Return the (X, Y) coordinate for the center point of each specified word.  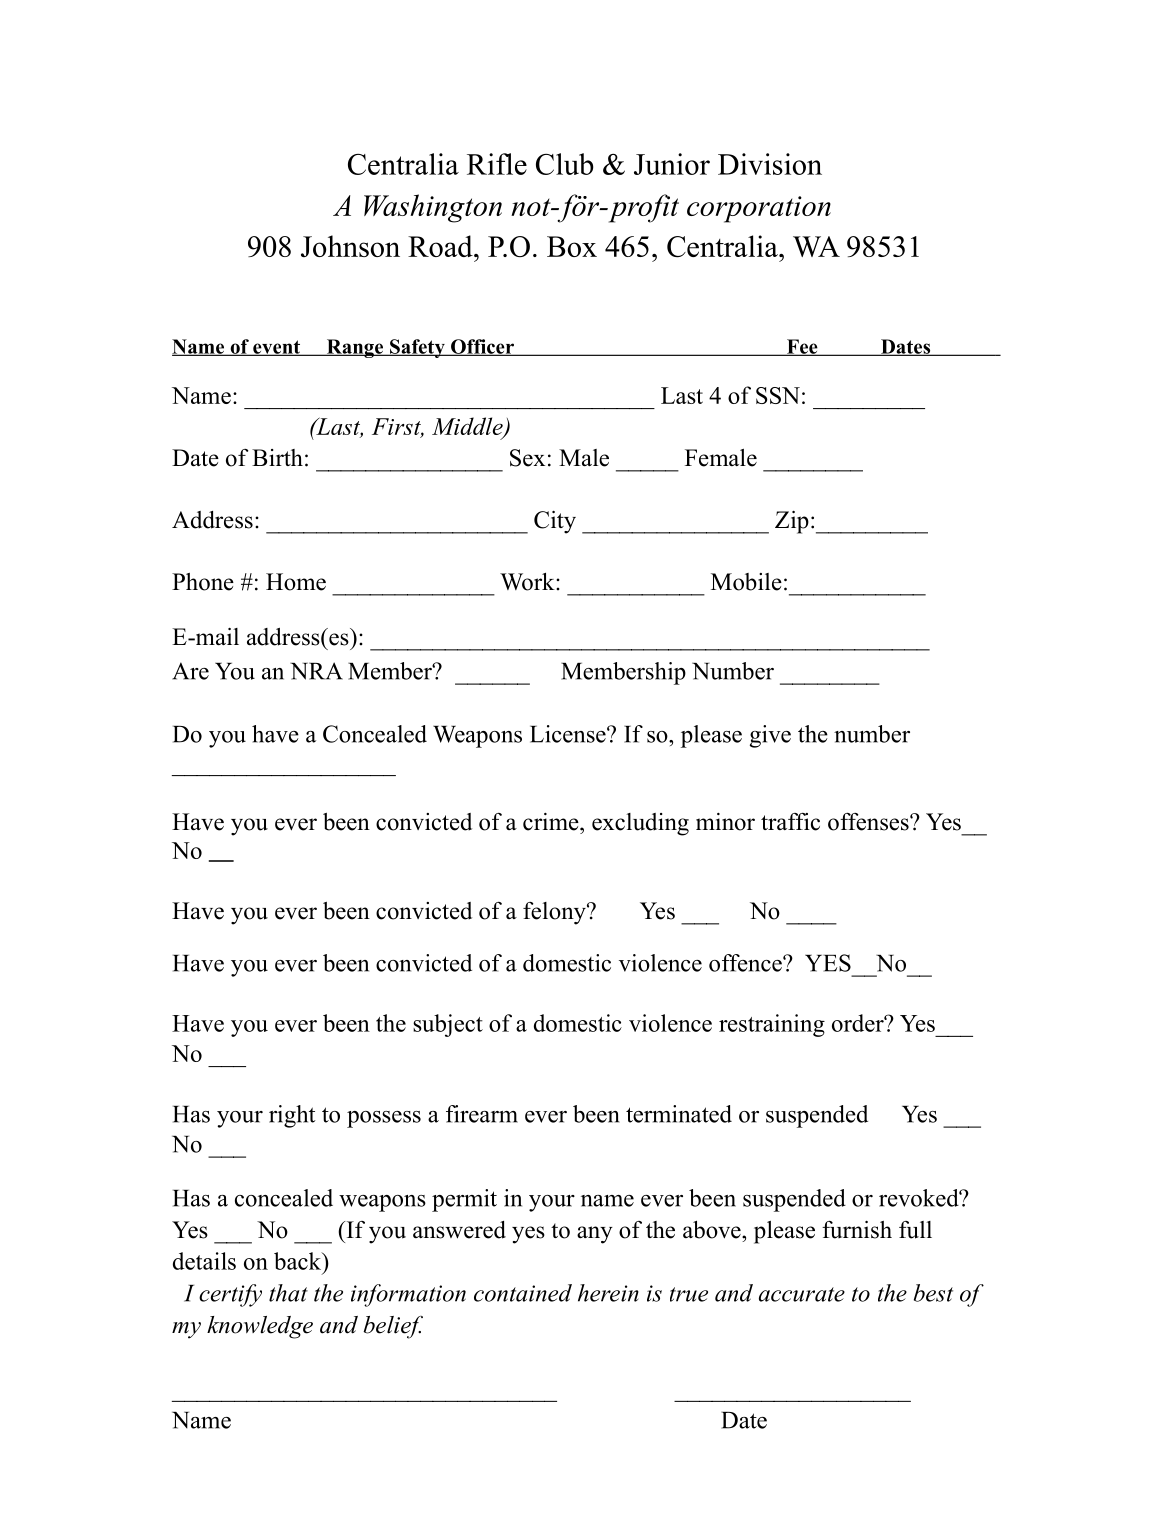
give (770, 736)
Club (564, 164)
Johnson (350, 246)
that (288, 1293)
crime (552, 822)
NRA (316, 671)
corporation (759, 209)
